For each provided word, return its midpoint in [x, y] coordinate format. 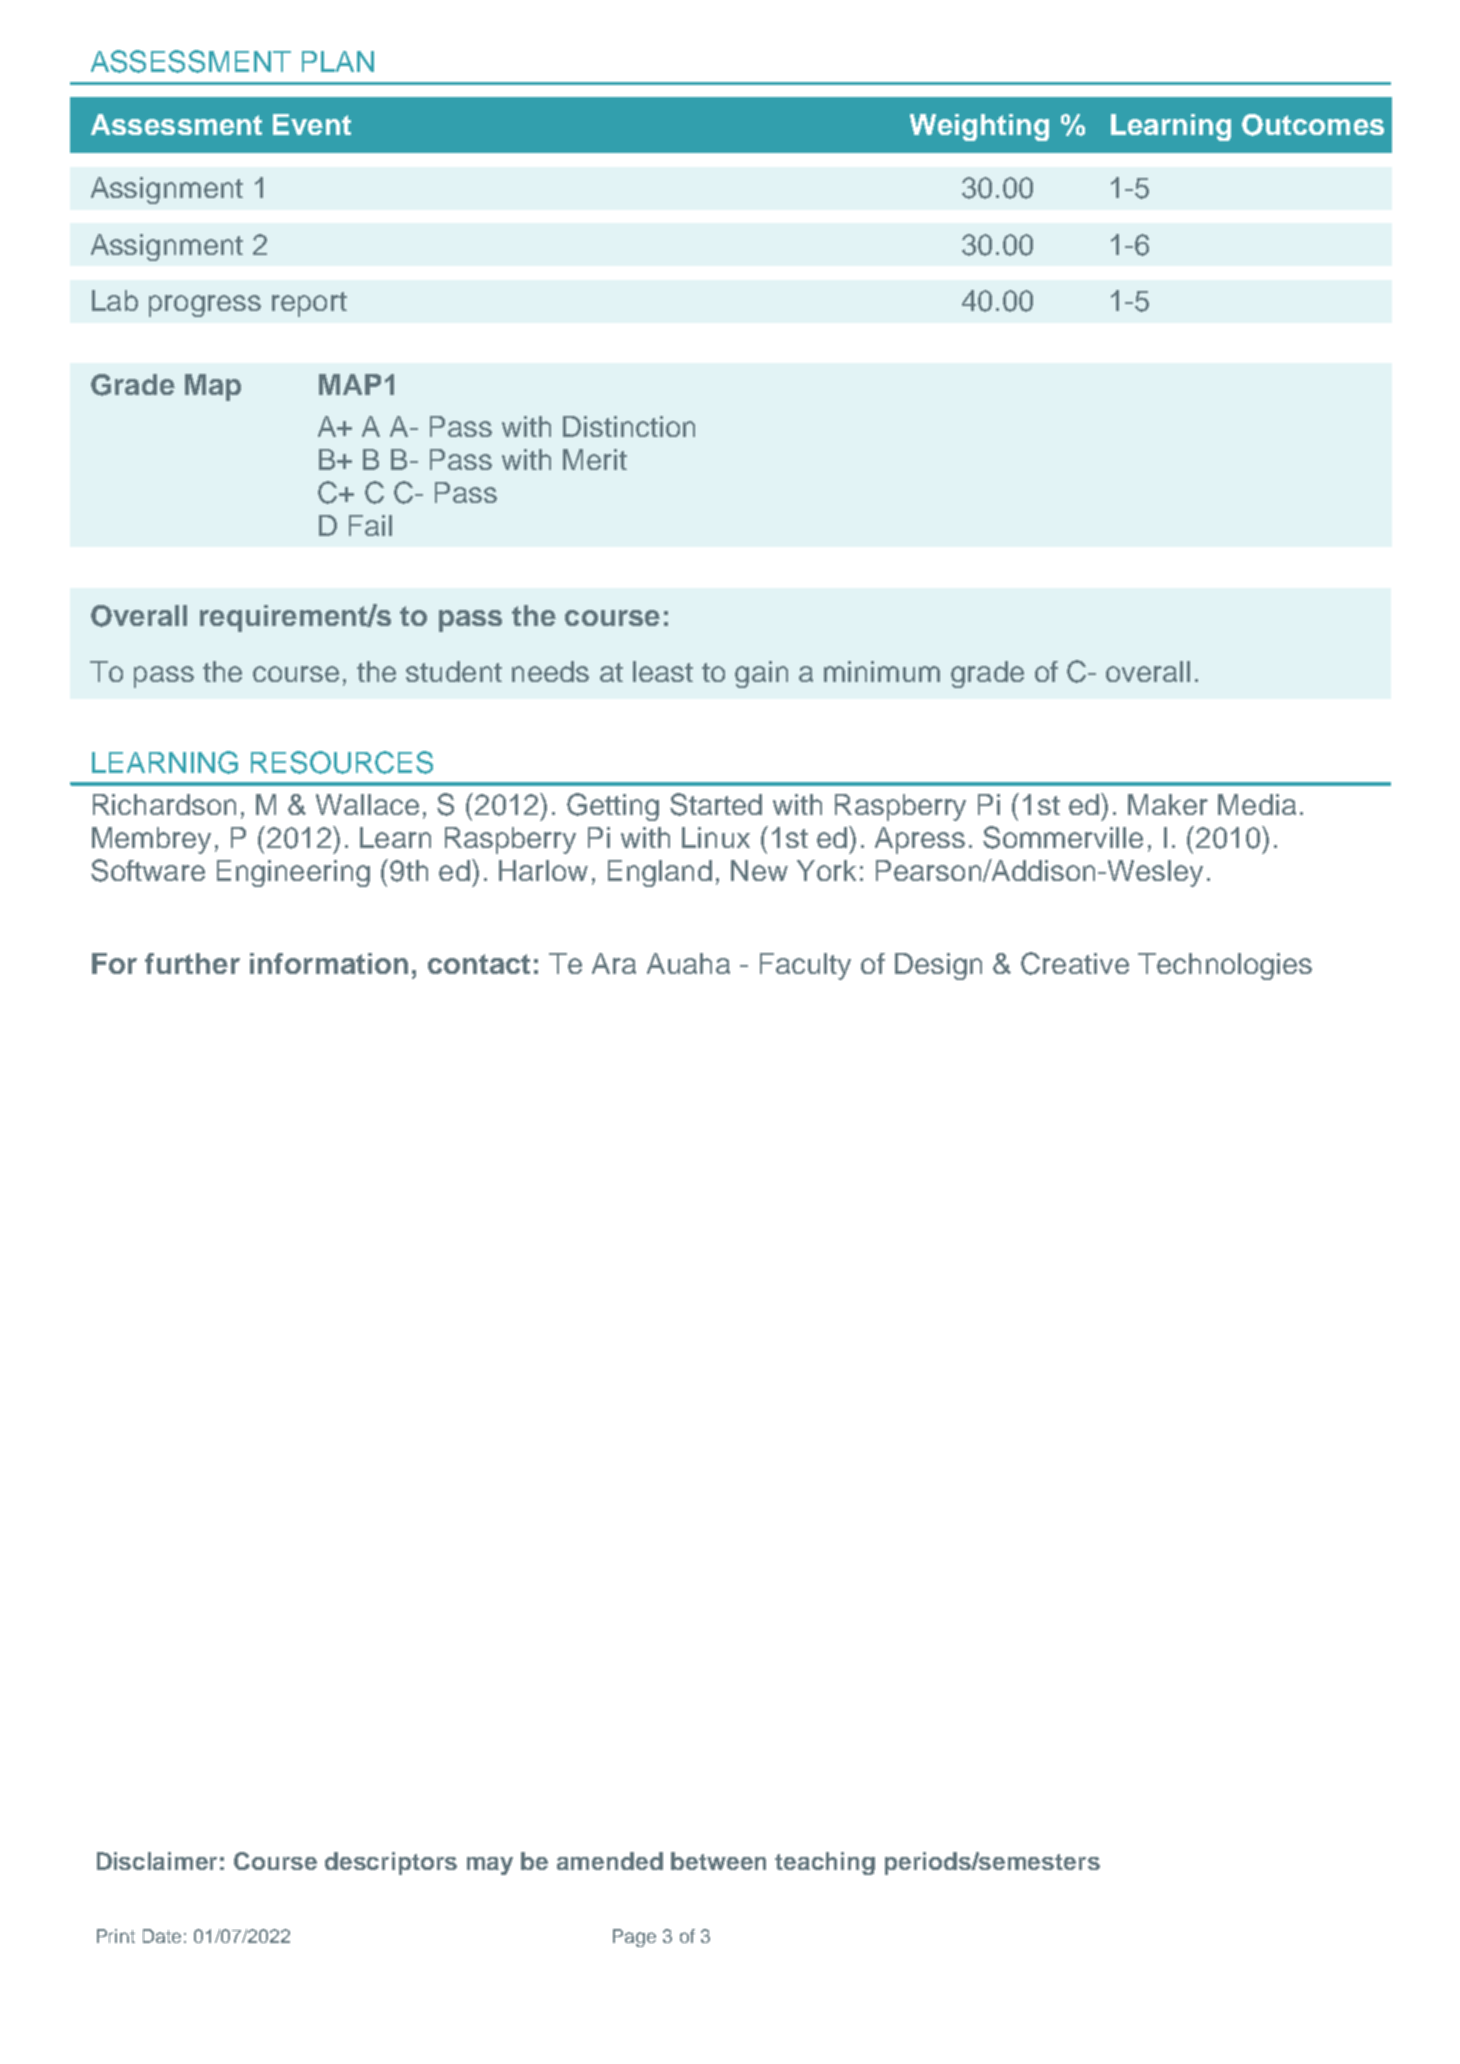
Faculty [805, 966]
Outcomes [1313, 125]
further [192, 963]
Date [162, 1936]
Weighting [979, 127]
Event [312, 124]
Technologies [1225, 966]
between [718, 1861]
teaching [825, 1863]
